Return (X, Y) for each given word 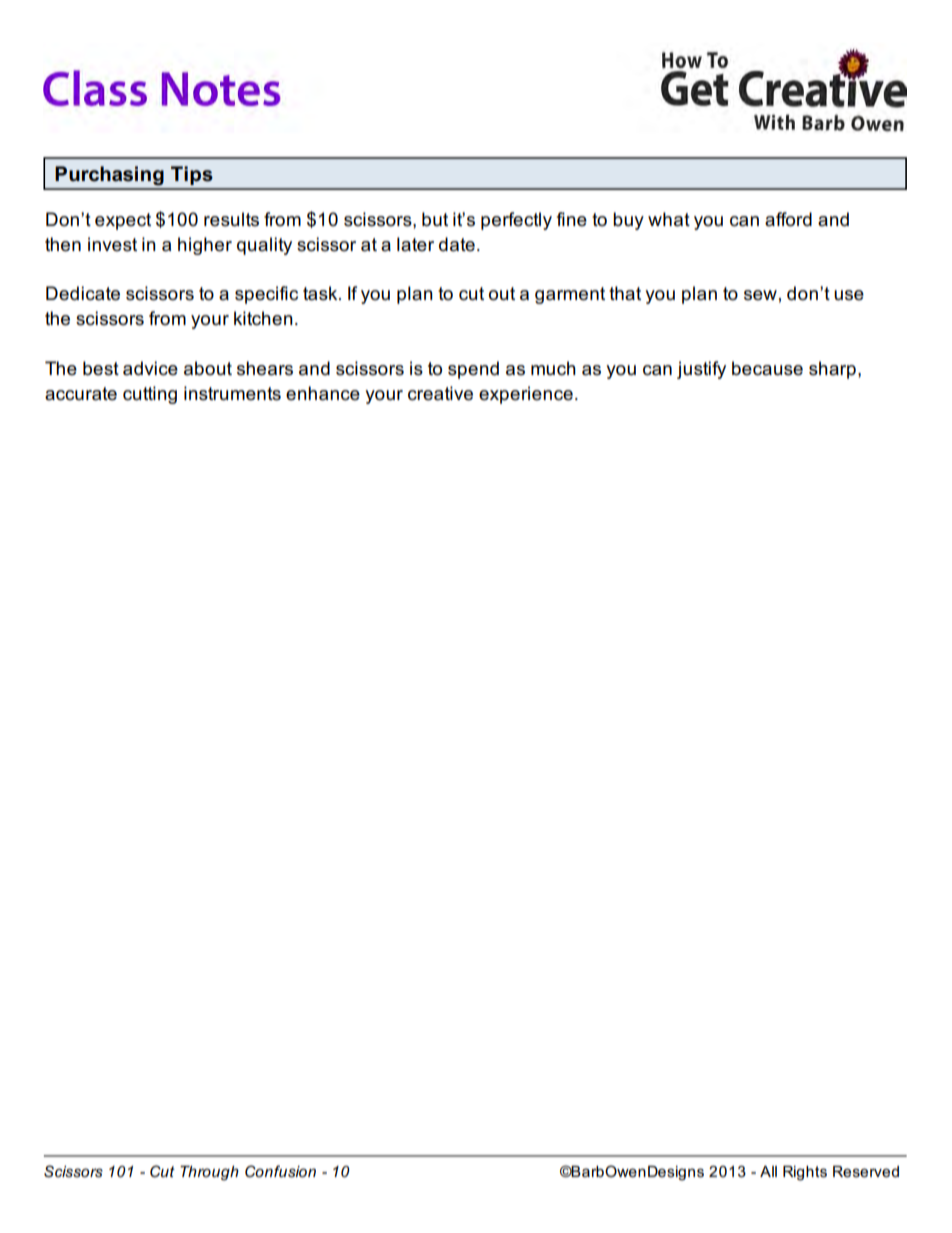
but (435, 219)
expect (123, 221)
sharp (832, 370)
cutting (150, 395)
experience (526, 395)
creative (440, 393)
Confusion (280, 1171)
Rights (805, 1173)
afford (788, 219)
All (768, 1171)
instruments (232, 393)
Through (209, 1173)
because (767, 368)
